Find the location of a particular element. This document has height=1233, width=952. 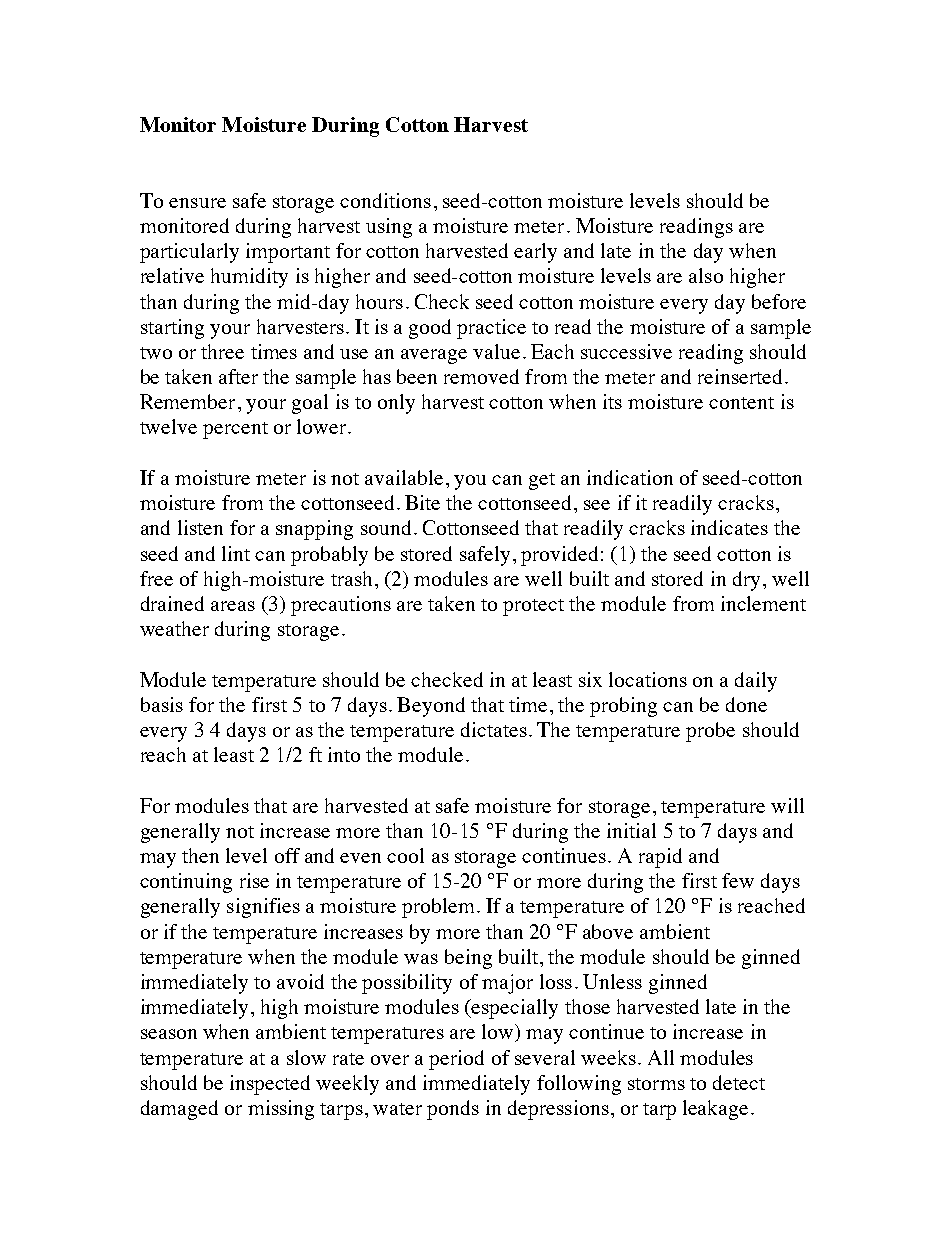

few is located at coordinates (738, 880).
